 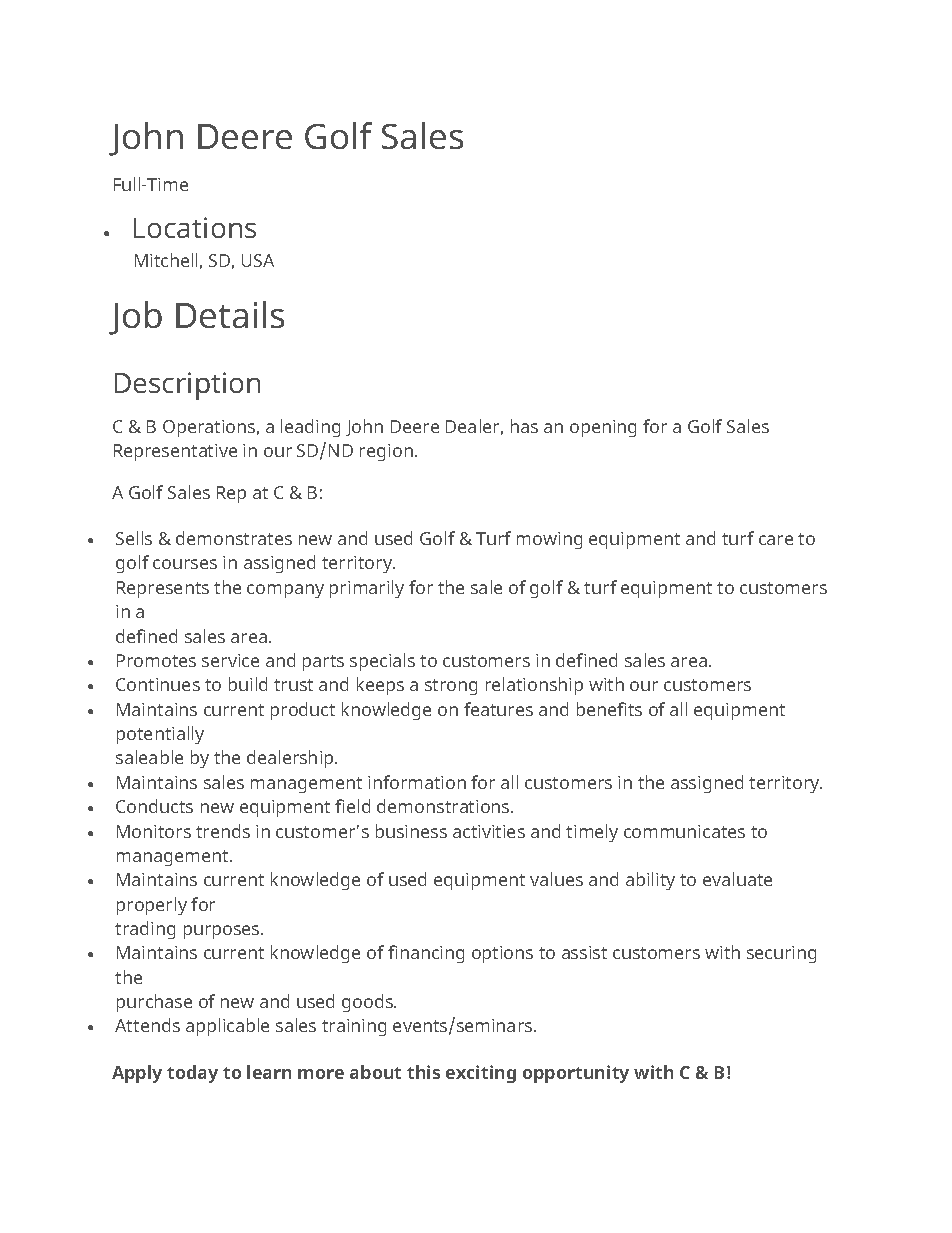 I want to click on Locations, so click(x=195, y=227).
